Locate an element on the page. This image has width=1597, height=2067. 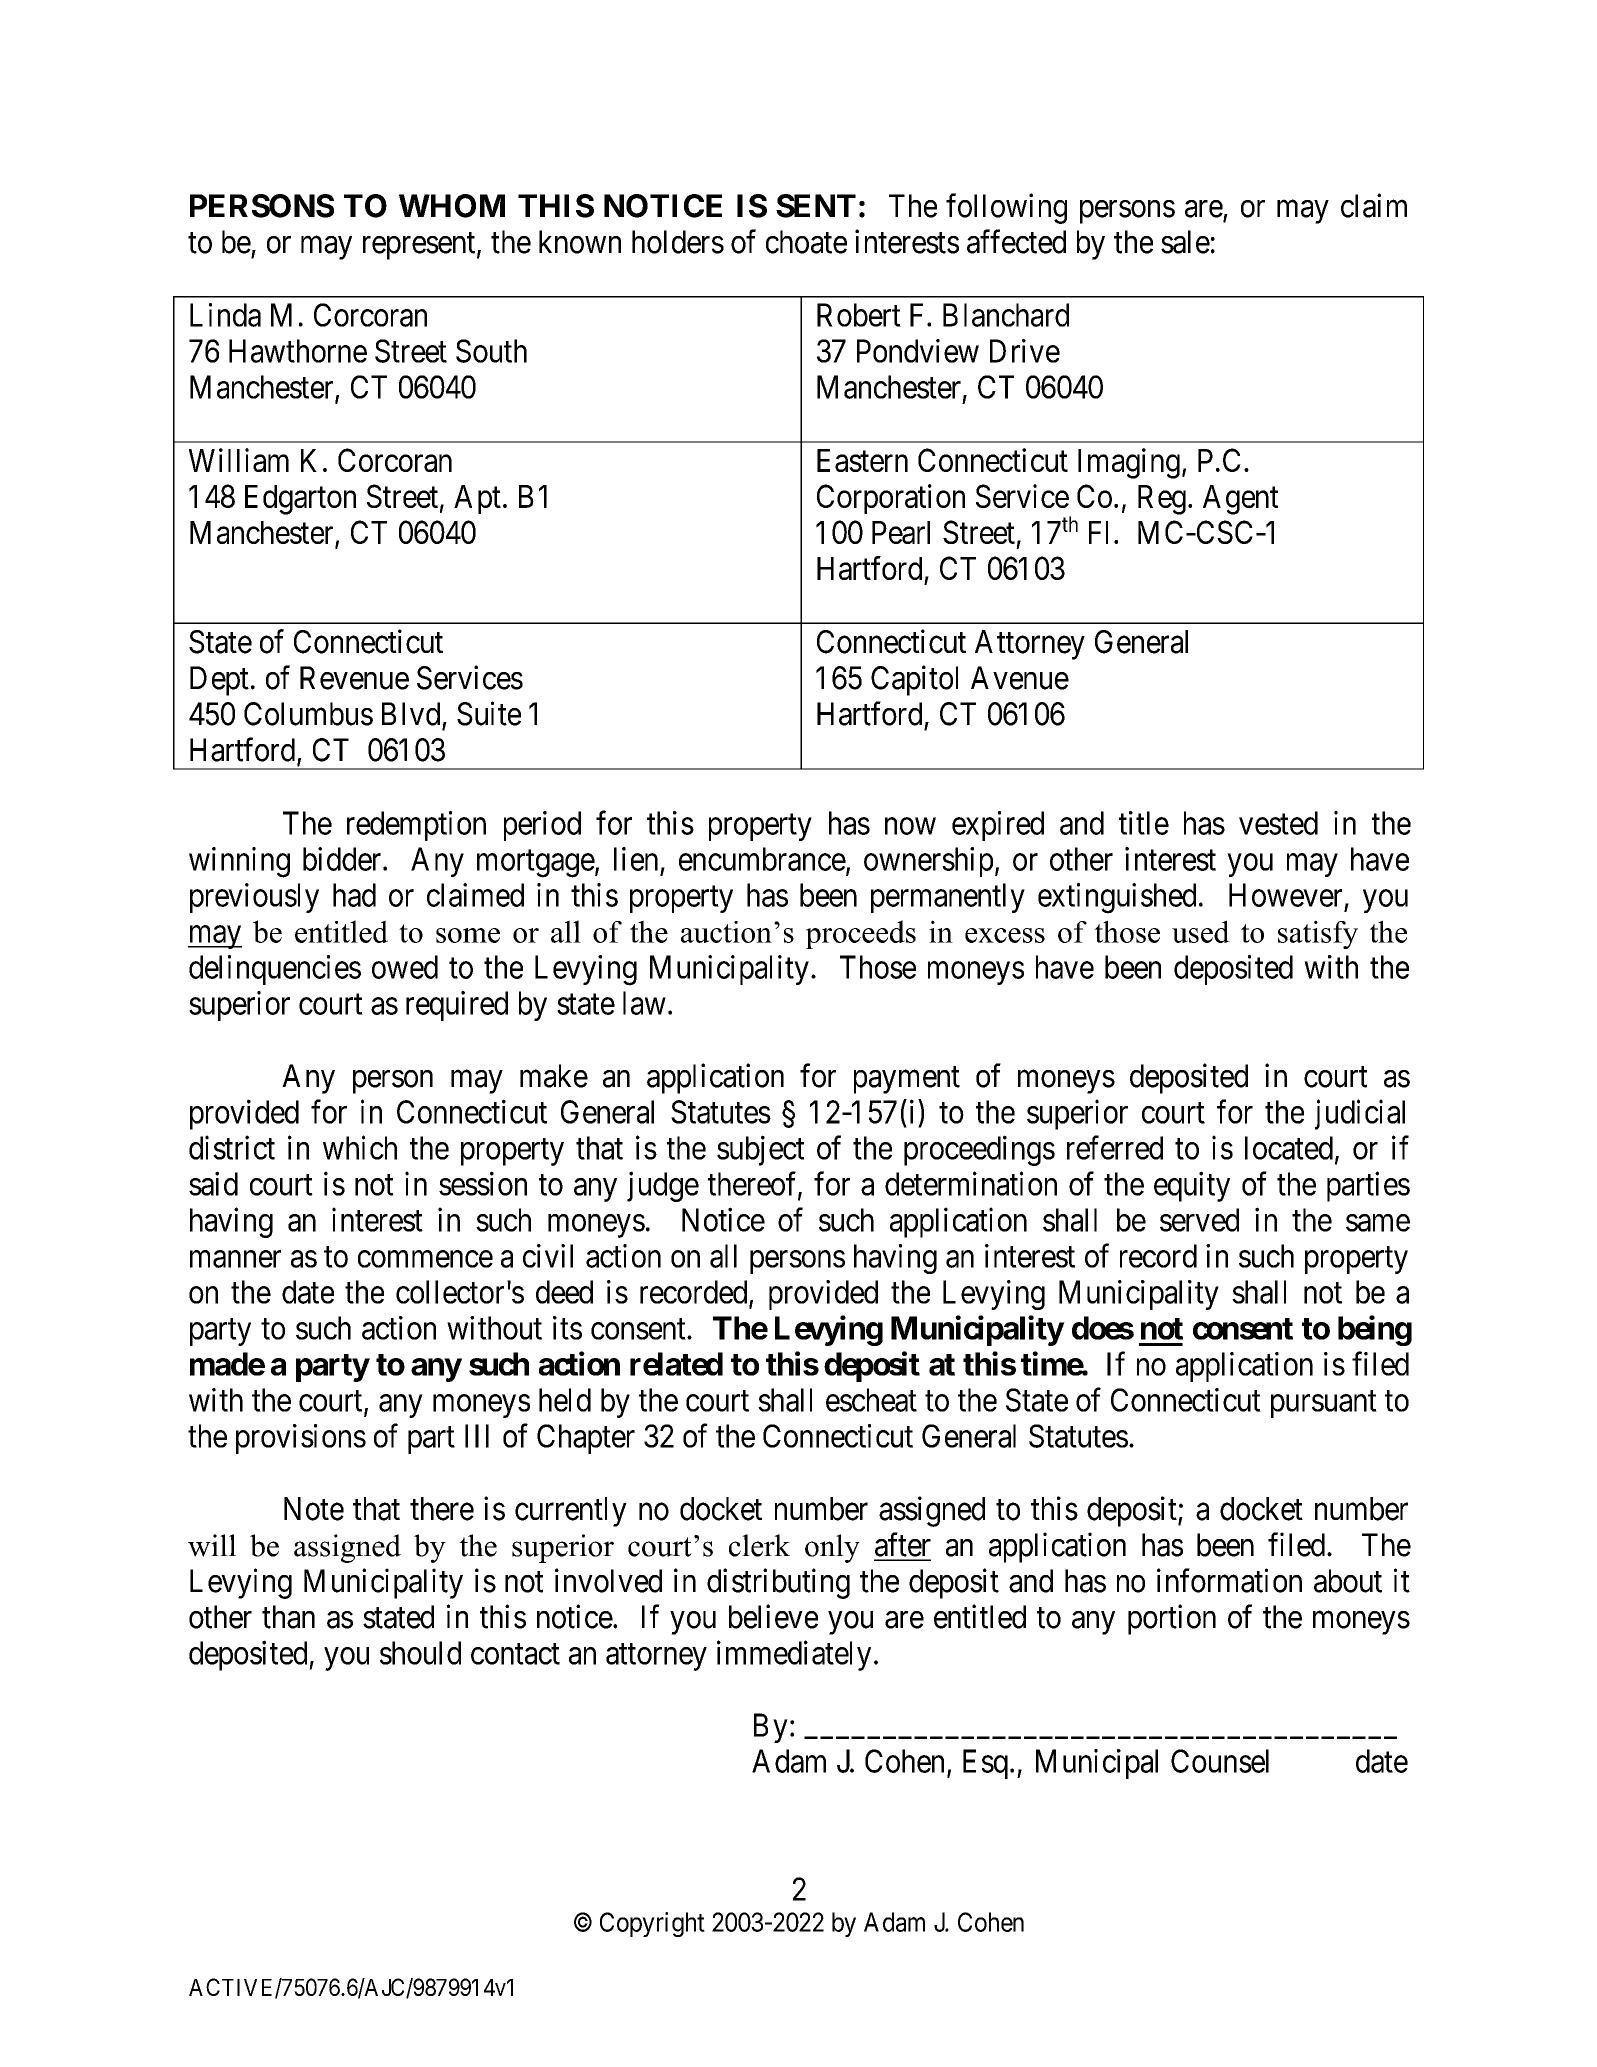
should is located at coordinates (420, 1653).
